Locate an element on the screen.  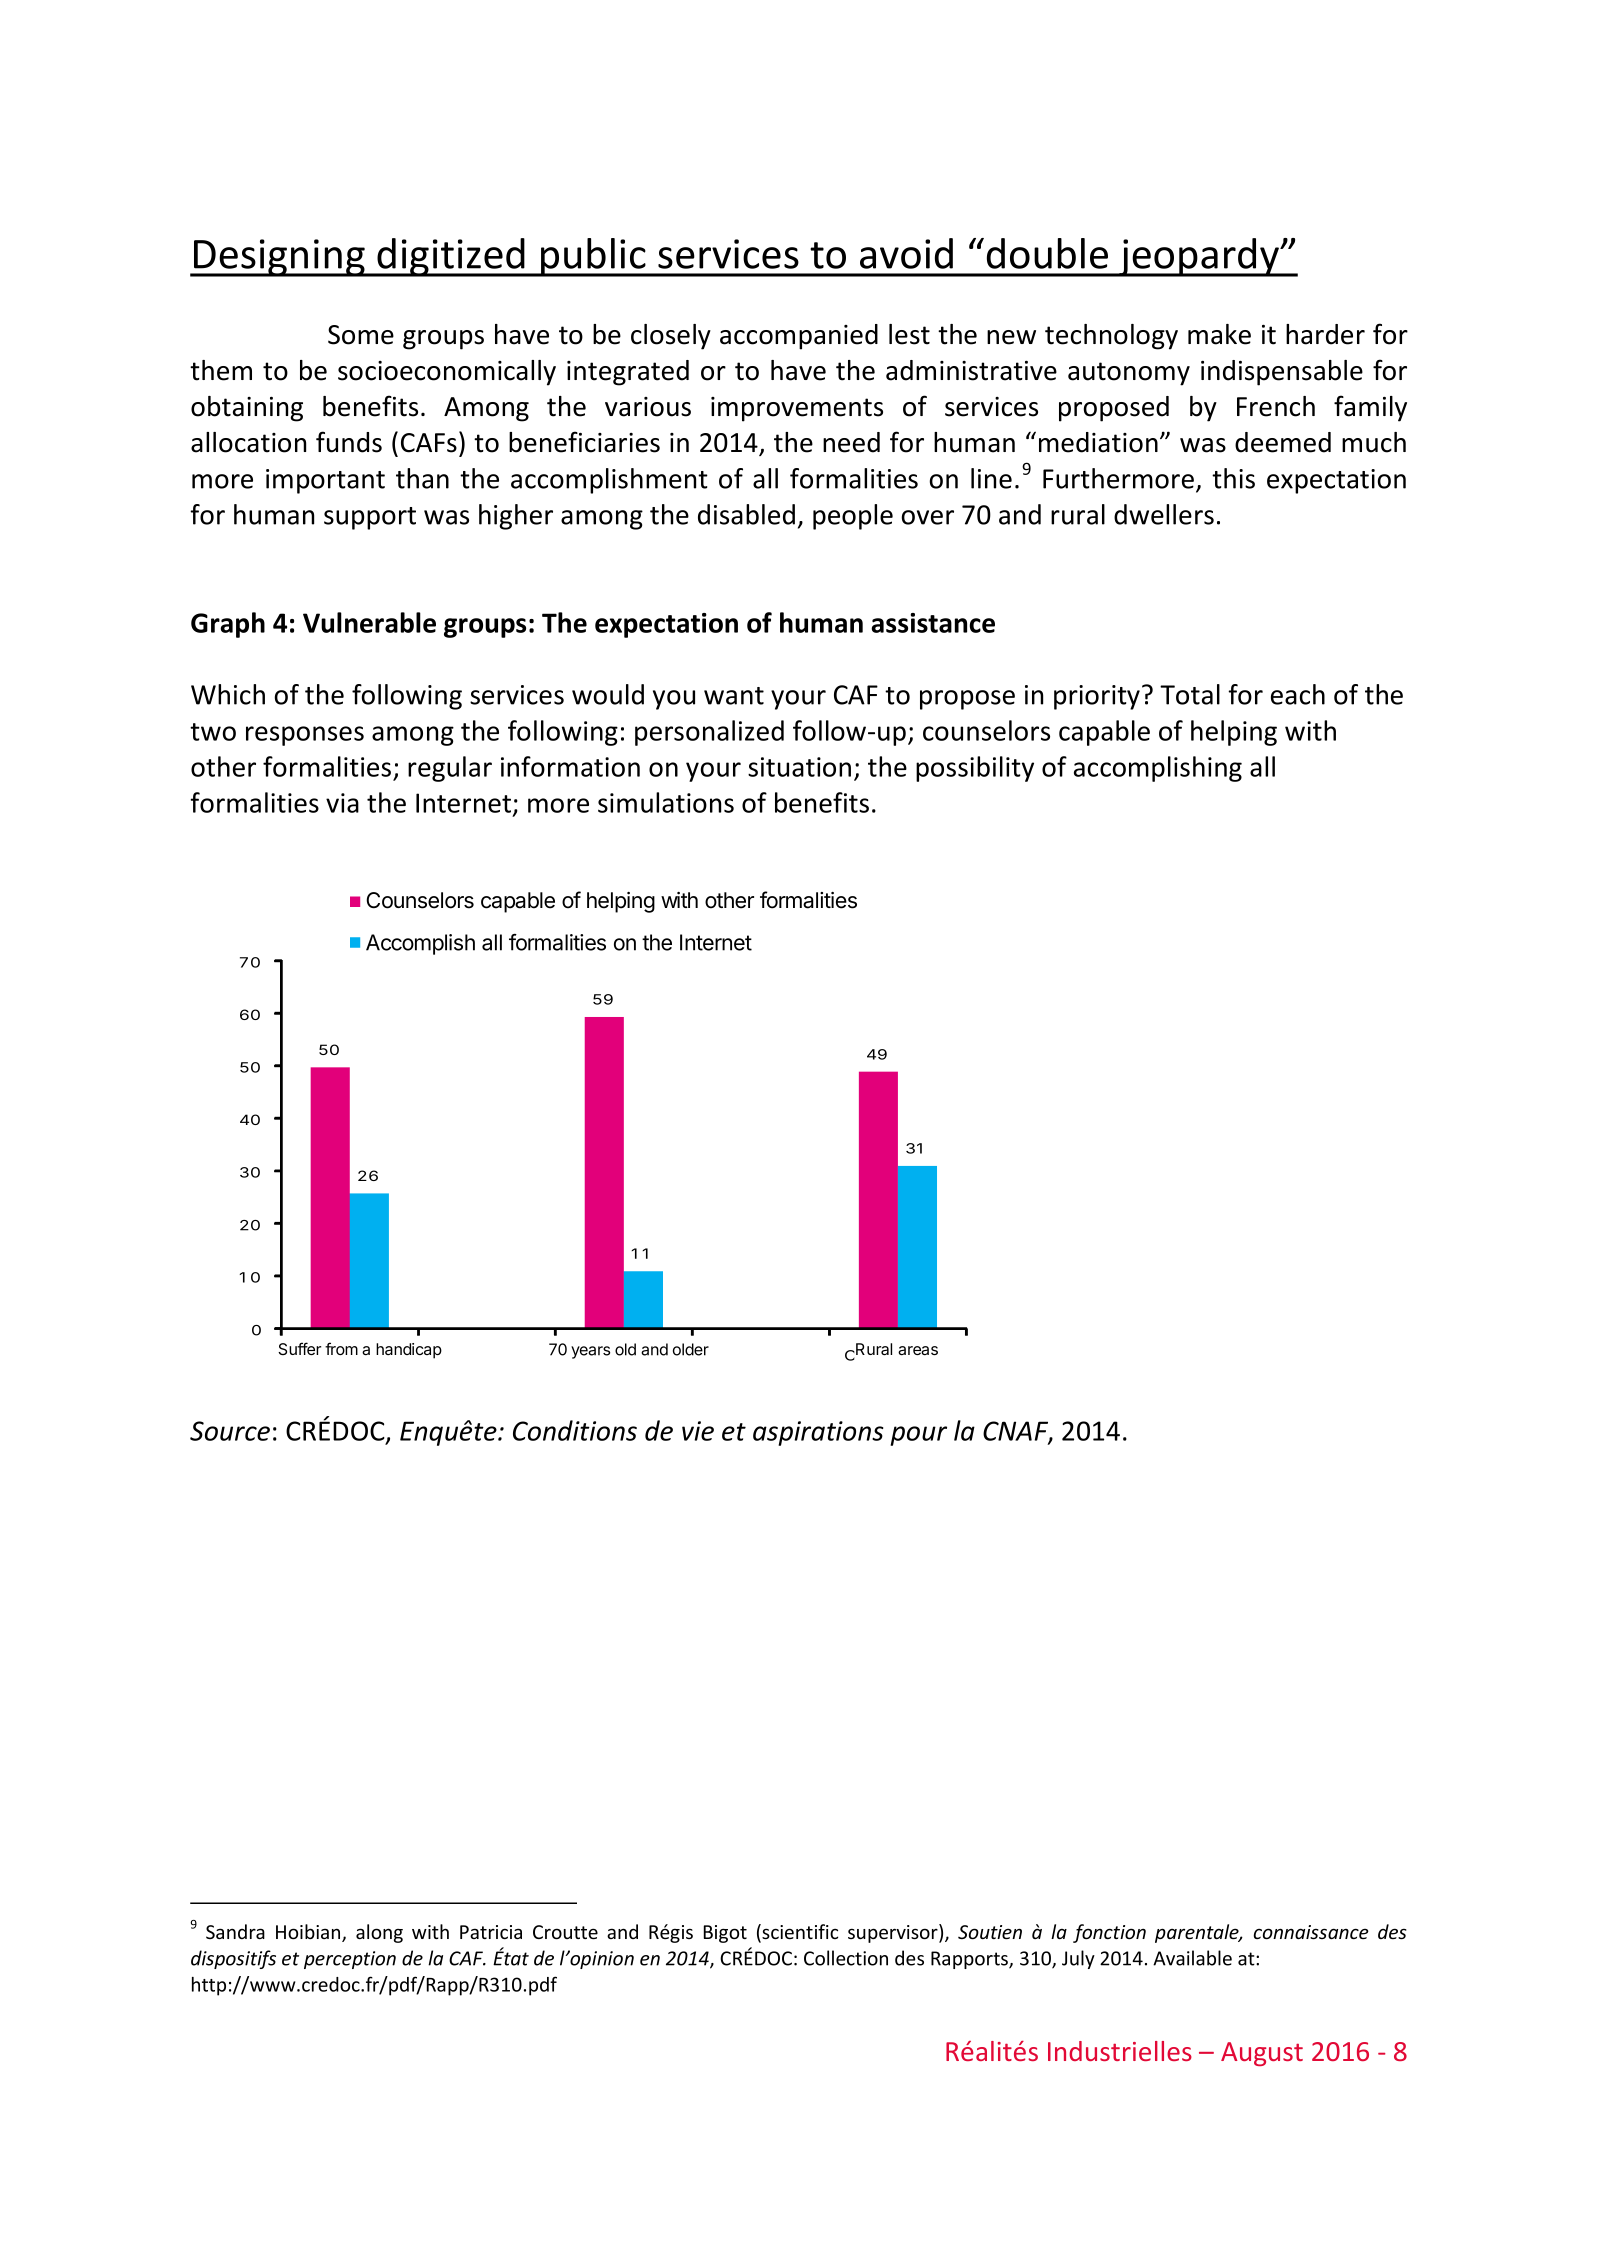
aspirations is located at coordinates (818, 1433).
